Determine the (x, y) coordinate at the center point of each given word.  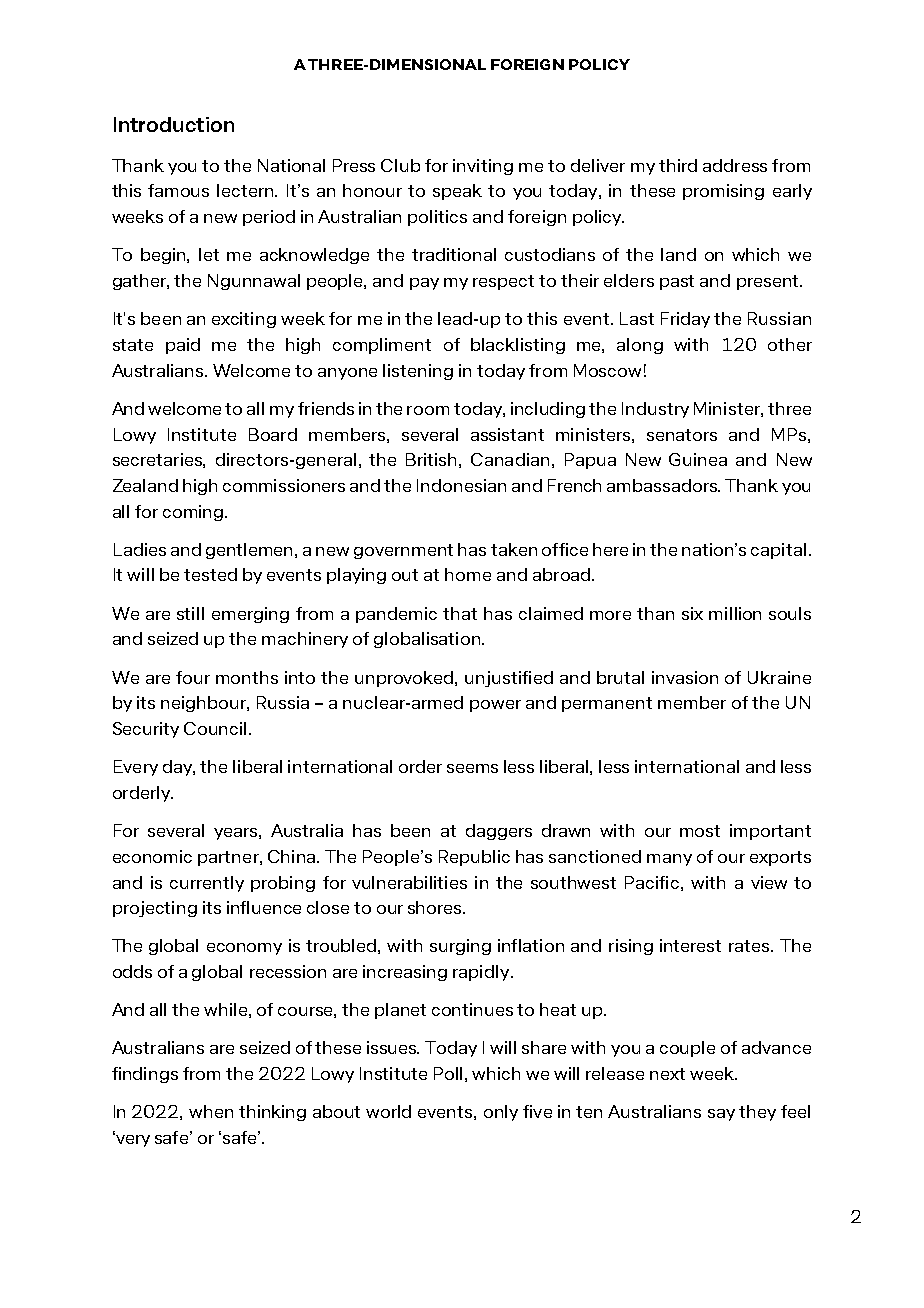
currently (207, 884)
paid (183, 346)
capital (778, 551)
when (211, 1111)
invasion (685, 677)
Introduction (174, 124)
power (495, 706)
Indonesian (461, 485)
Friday (685, 320)
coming (193, 513)
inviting (483, 167)
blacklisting (518, 346)
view (769, 882)
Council (215, 728)
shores (436, 907)
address (735, 165)
